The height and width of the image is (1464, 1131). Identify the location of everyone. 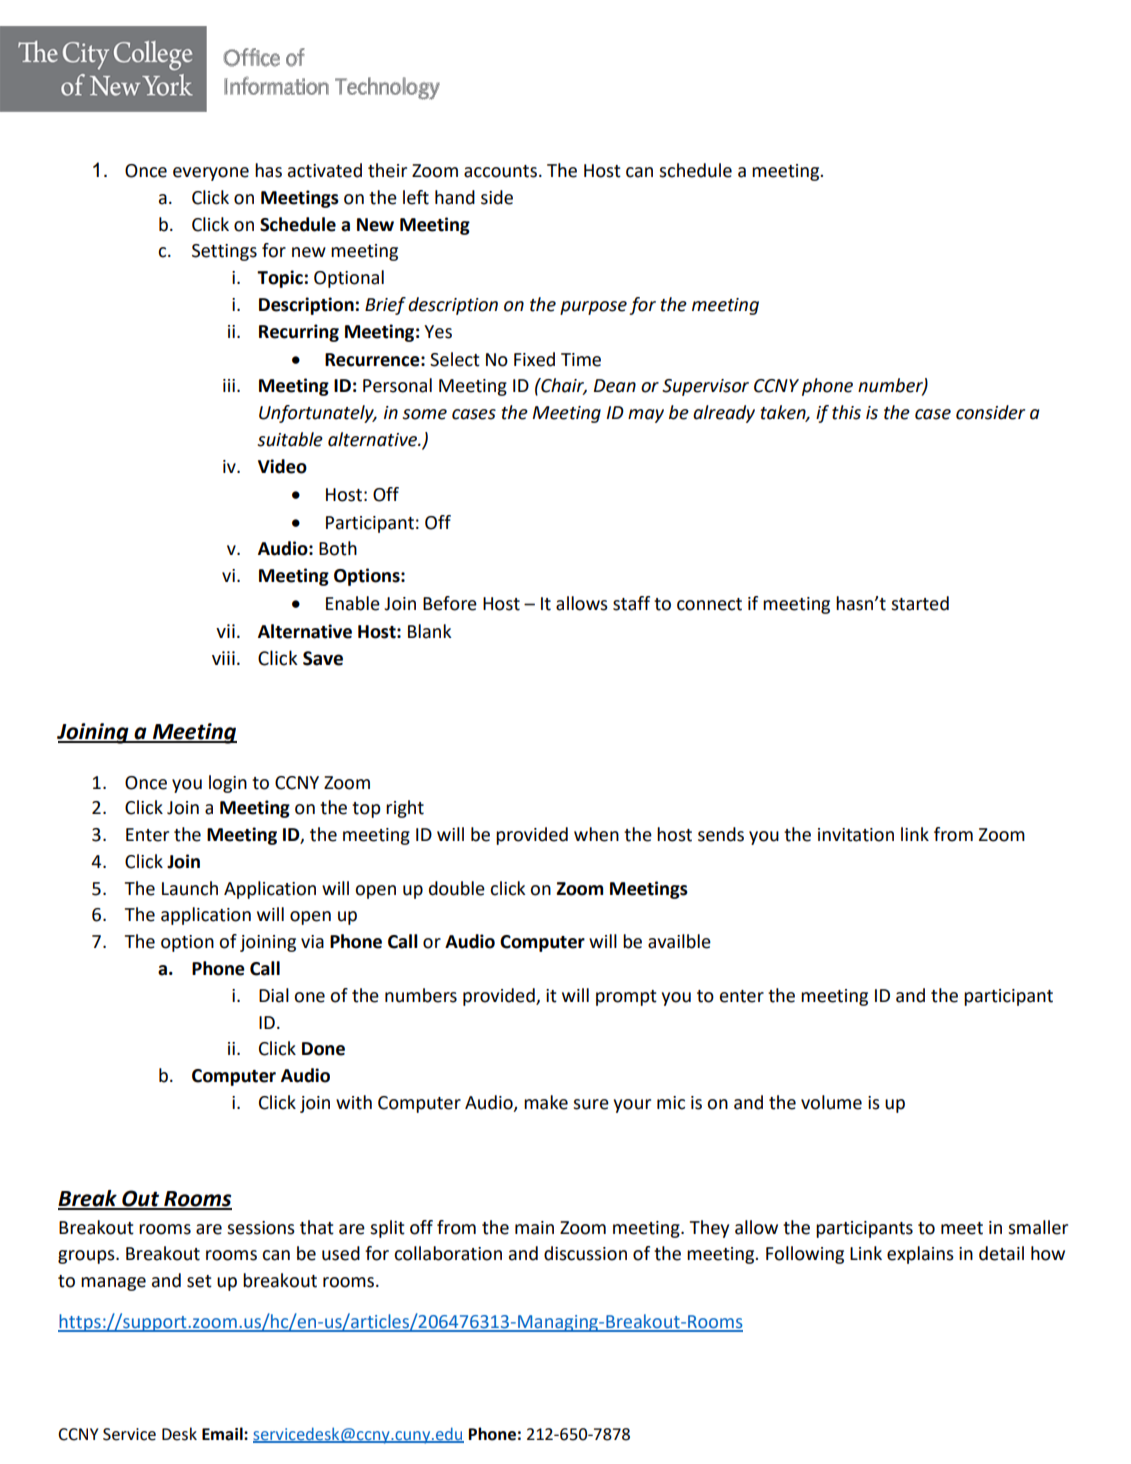
(211, 174).
